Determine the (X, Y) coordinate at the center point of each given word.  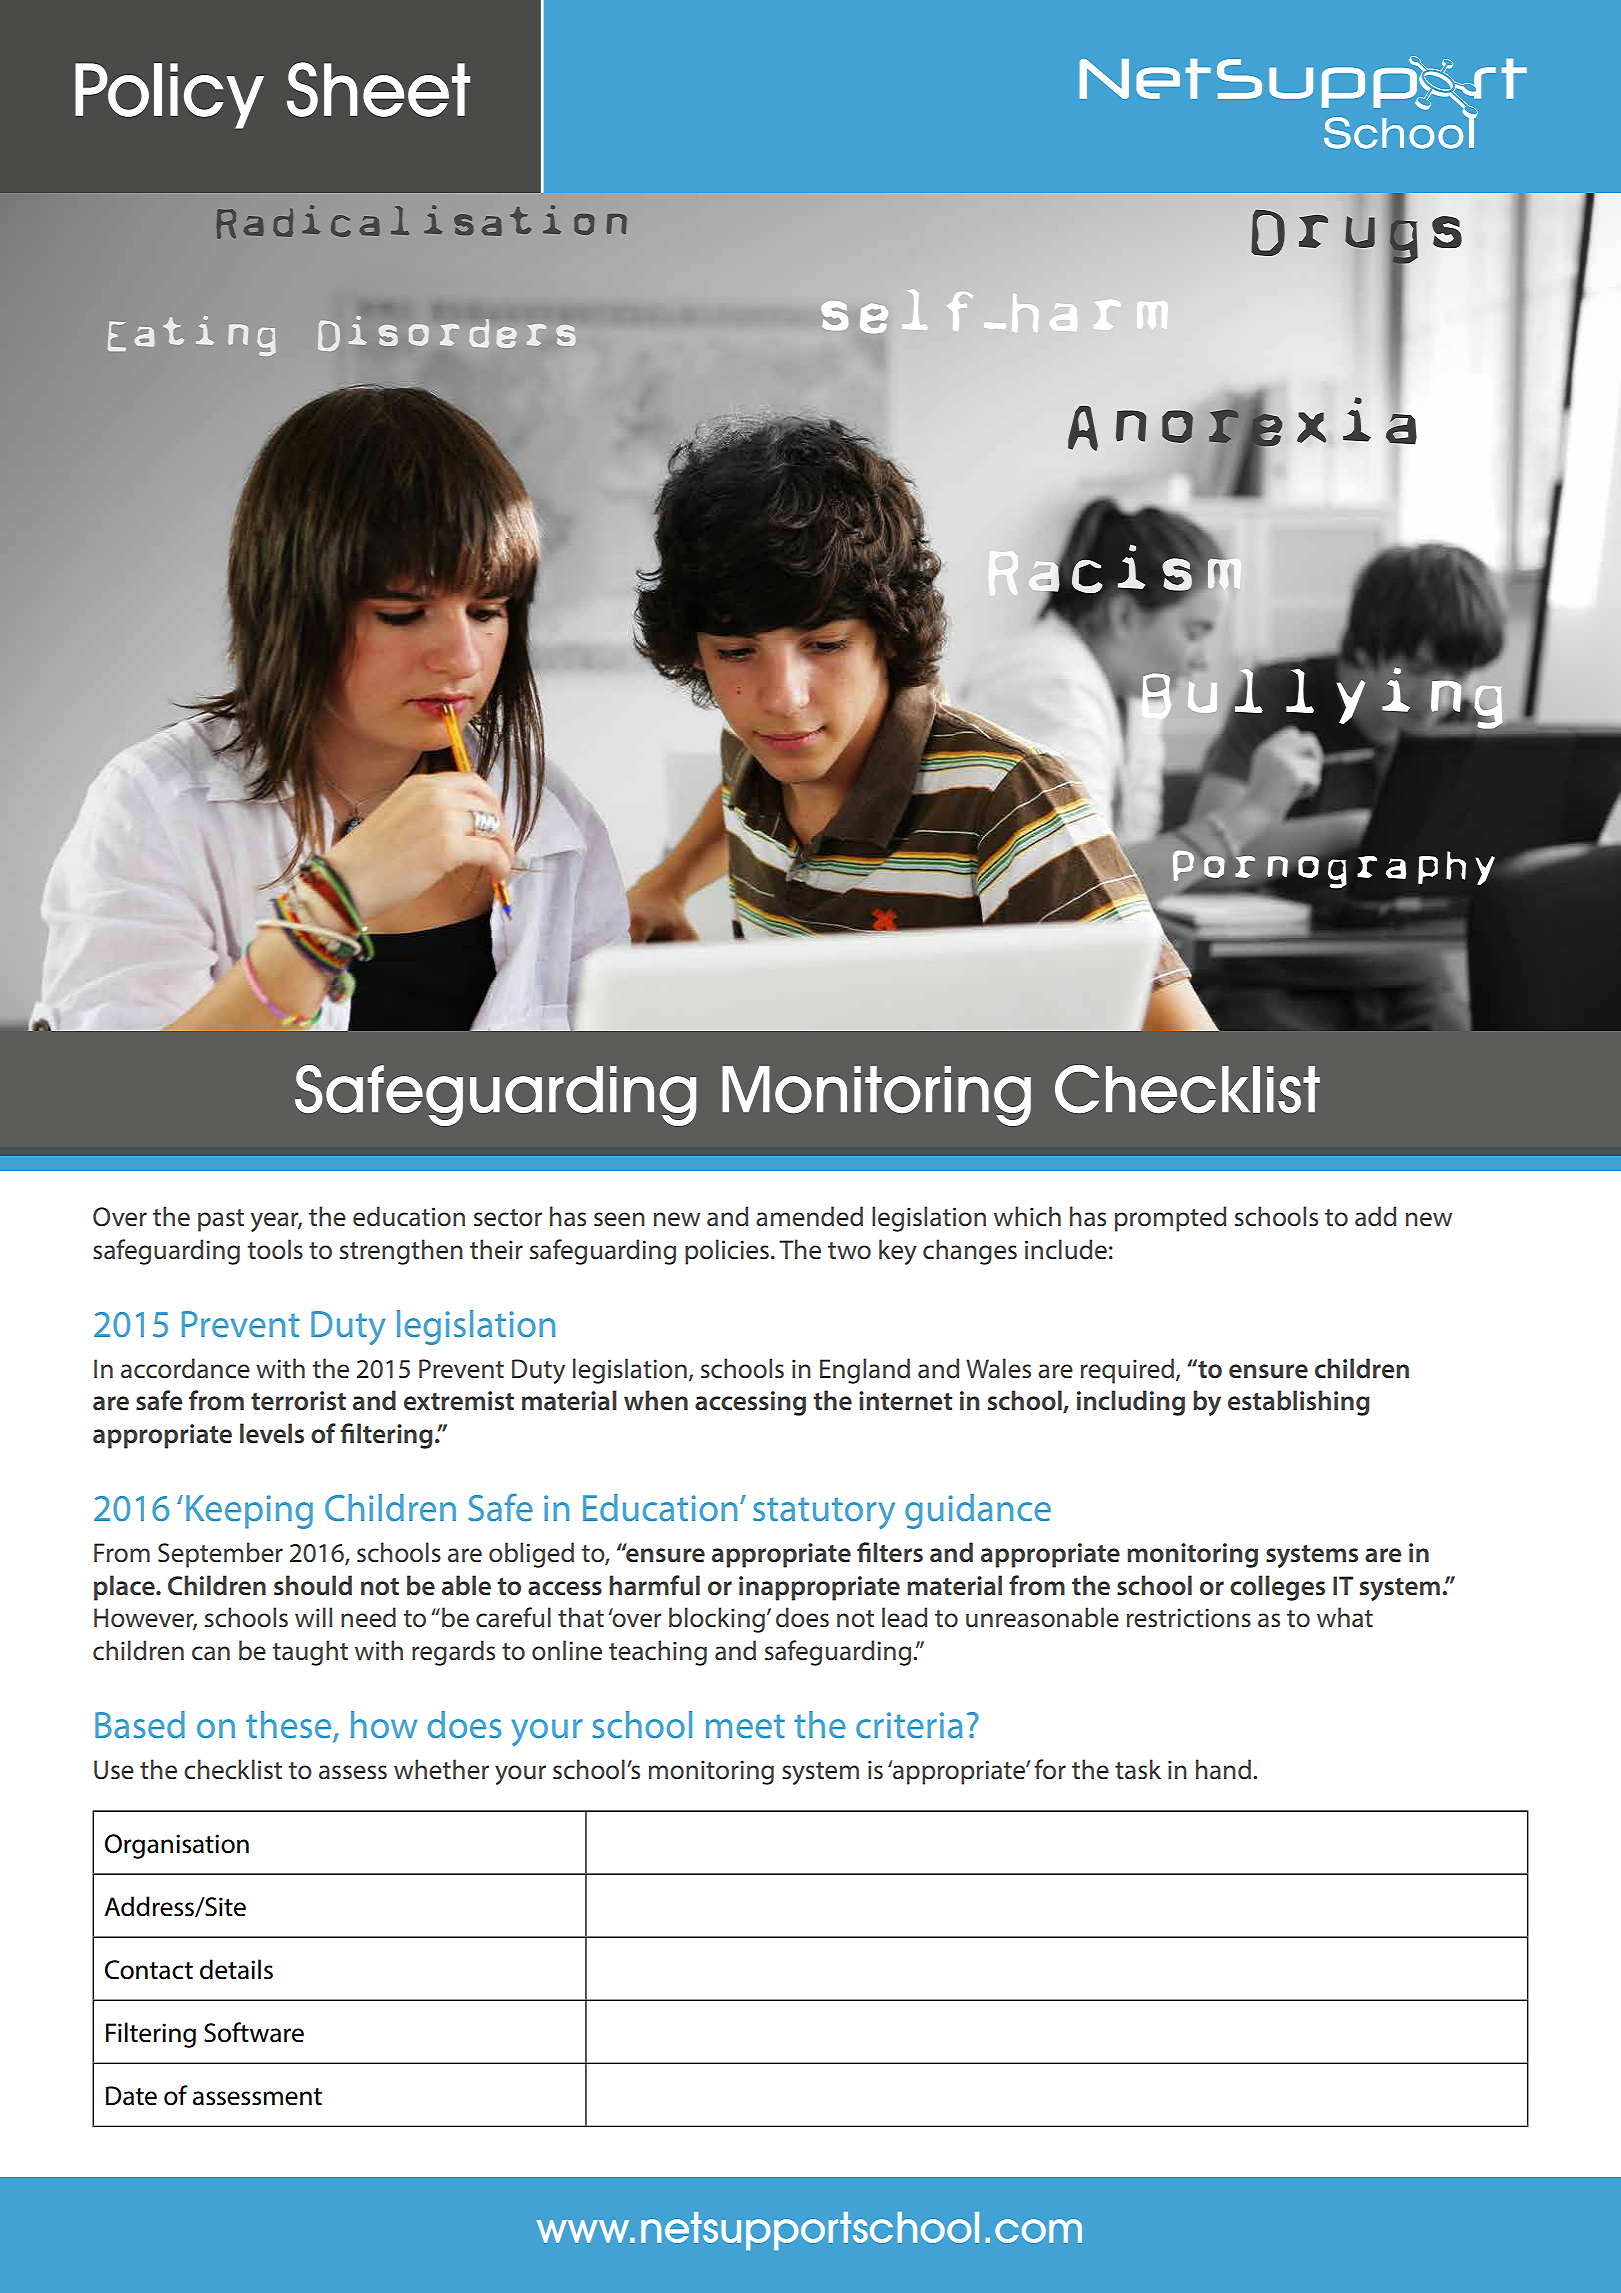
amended (809, 1216)
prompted (1170, 1219)
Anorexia (1242, 424)
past (221, 1220)
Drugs (1356, 237)
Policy (169, 96)
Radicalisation (421, 222)
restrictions (1189, 1618)
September (220, 1555)
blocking (717, 1620)
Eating (192, 336)
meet (745, 1726)
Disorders (447, 333)
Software (254, 2032)
